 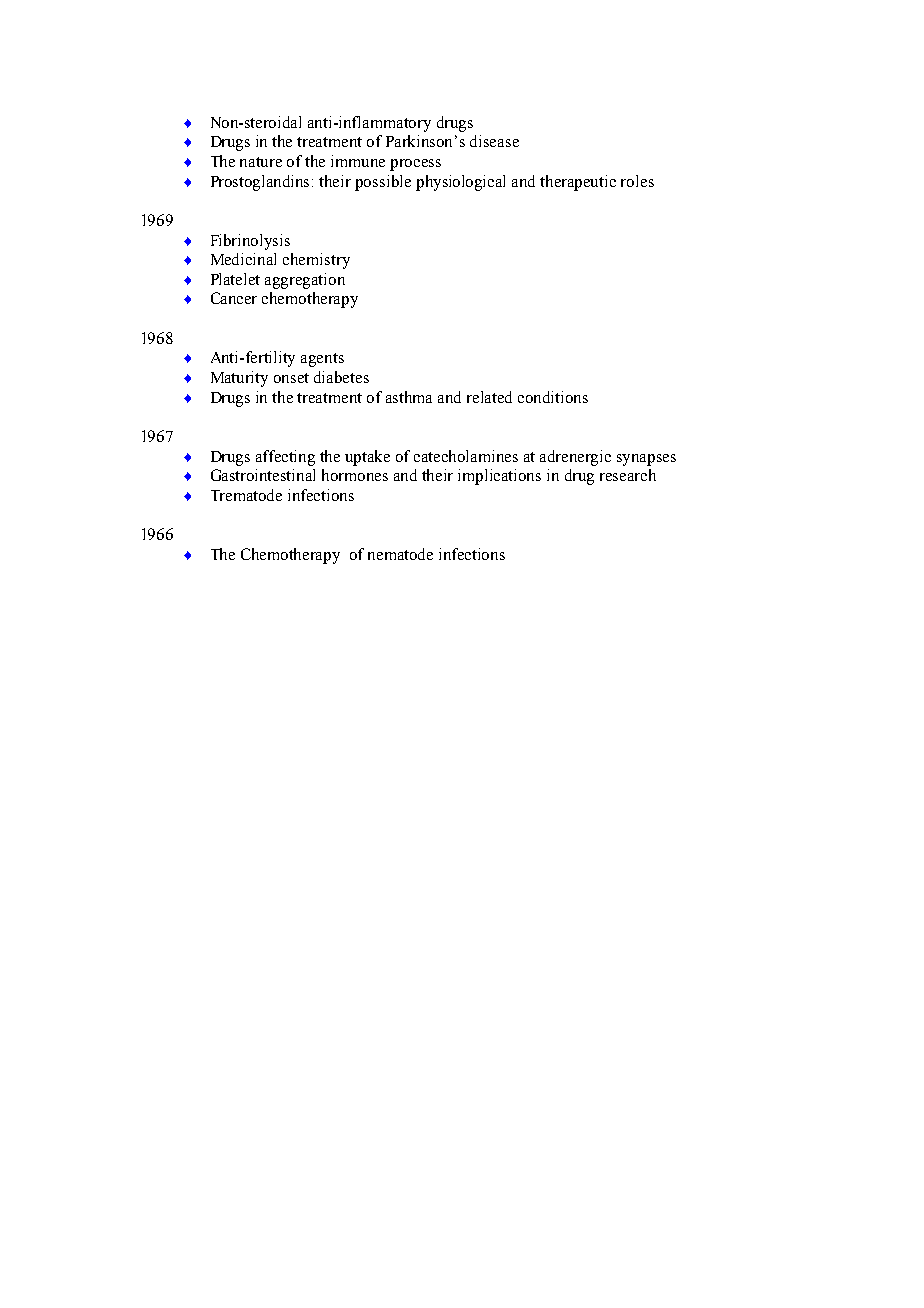 I want to click on therapeutic, so click(x=578, y=183).
